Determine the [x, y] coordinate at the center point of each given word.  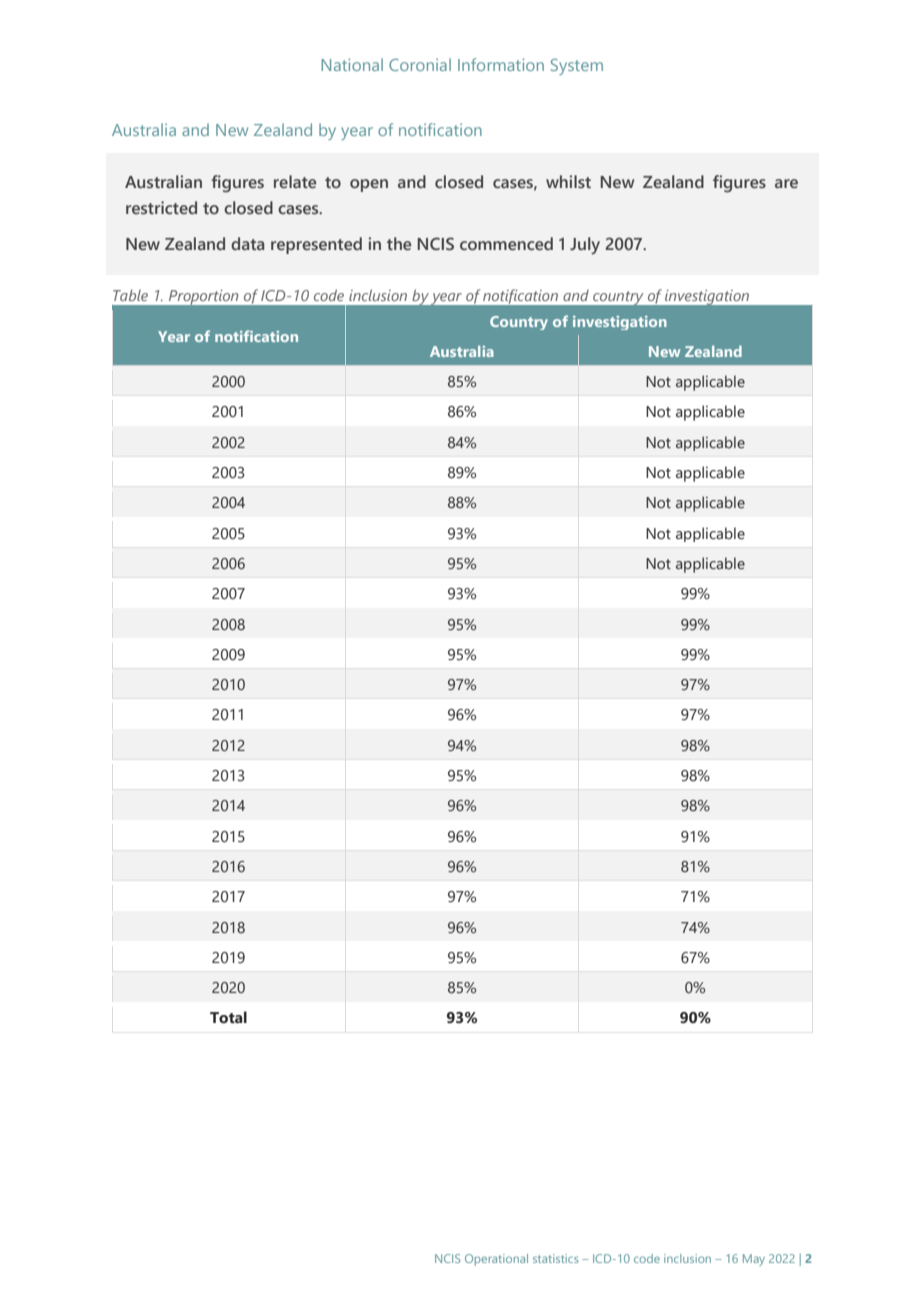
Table [130, 295]
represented [316, 245]
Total [228, 1017]
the [399, 244]
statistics [556, 1258]
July [585, 246]
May [754, 1260]
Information [501, 64]
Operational [496, 1260]
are [786, 183]
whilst [568, 181]
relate [295, 182]
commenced [506, 244]
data [247, 244]
